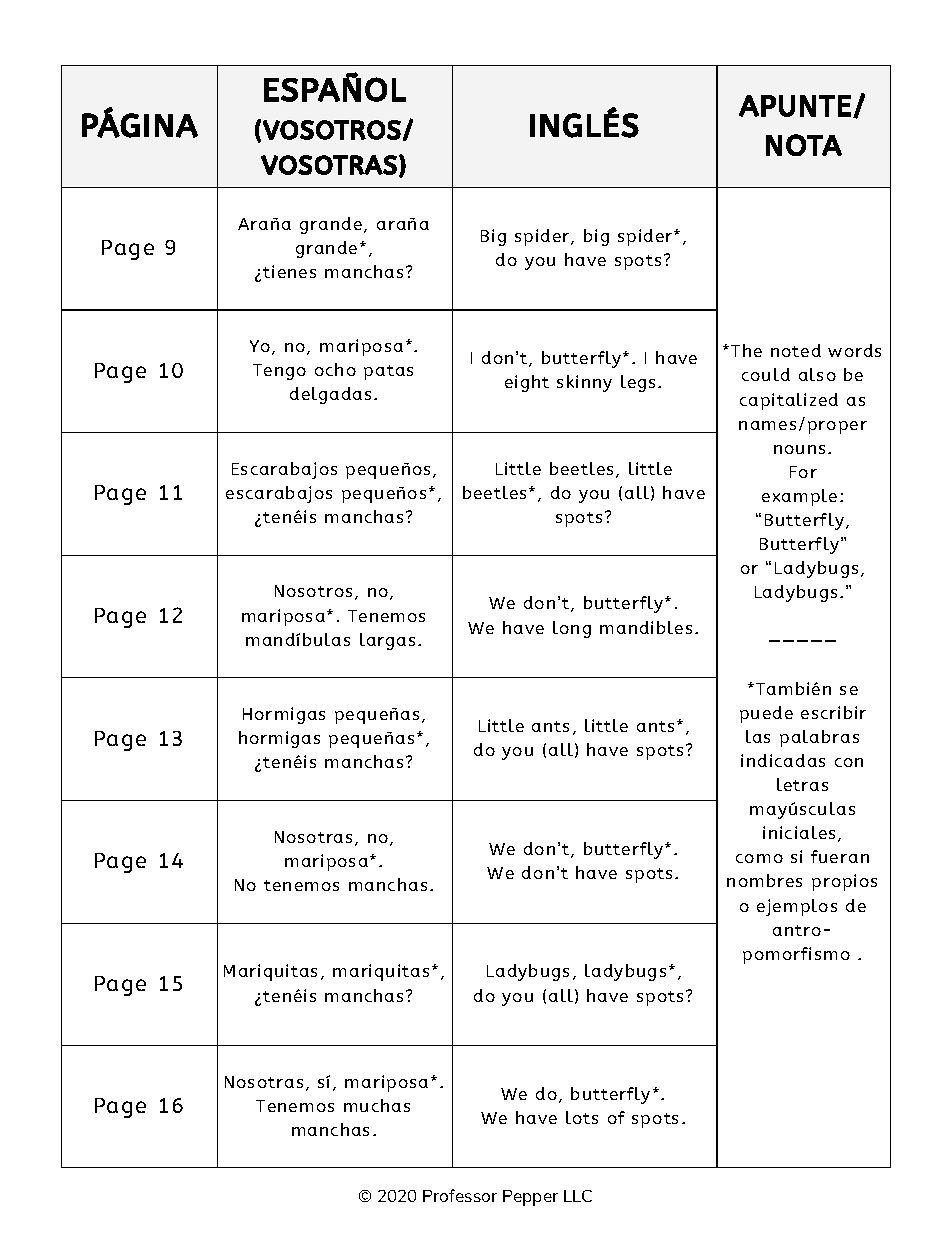  I want to click on skinny, so click(584, 383).
